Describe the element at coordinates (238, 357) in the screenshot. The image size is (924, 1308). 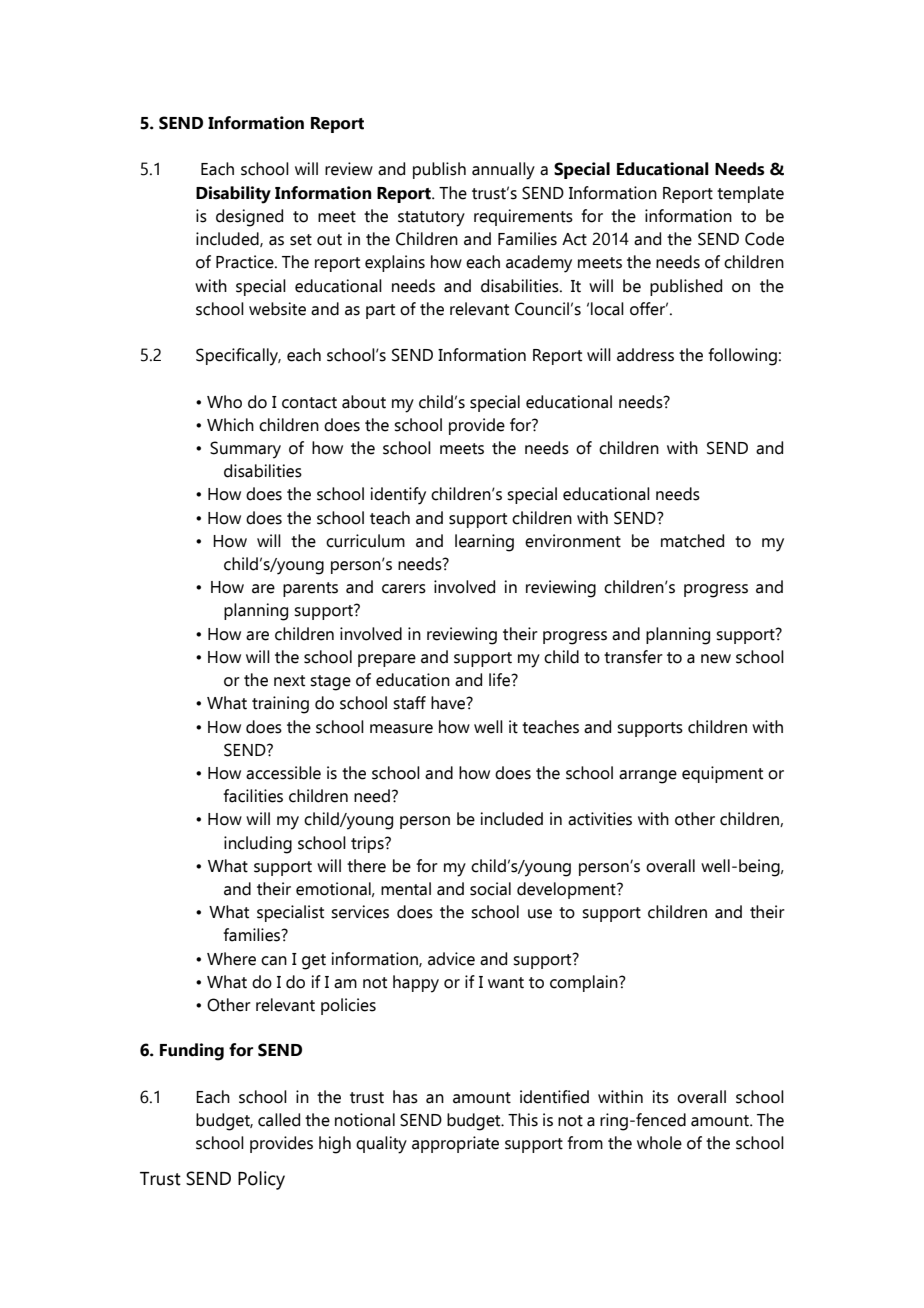
I see `Specifically` at that location.
